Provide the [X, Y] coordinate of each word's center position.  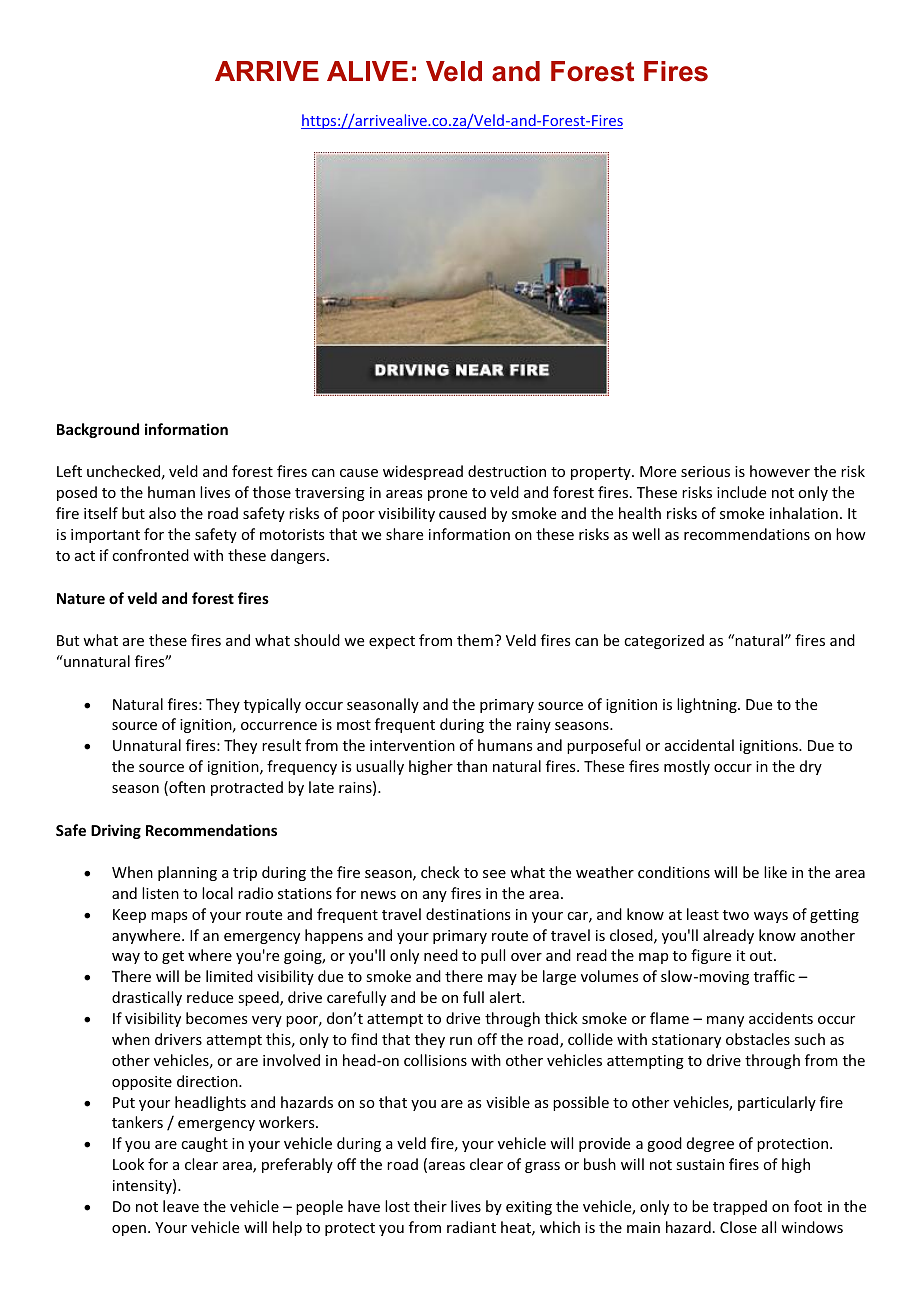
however [780, 471]
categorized [664, 641]
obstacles [758, 1039]
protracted [247, 788]
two [736, 915]
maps [169, 917]
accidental [699, 745]
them [475, 640]
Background [98, 430]
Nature [81, 598]
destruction [507, 471]
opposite [142, 1083]
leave [181, 1206]
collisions [435, 1060]
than [472, 766]
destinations [468, 914]
